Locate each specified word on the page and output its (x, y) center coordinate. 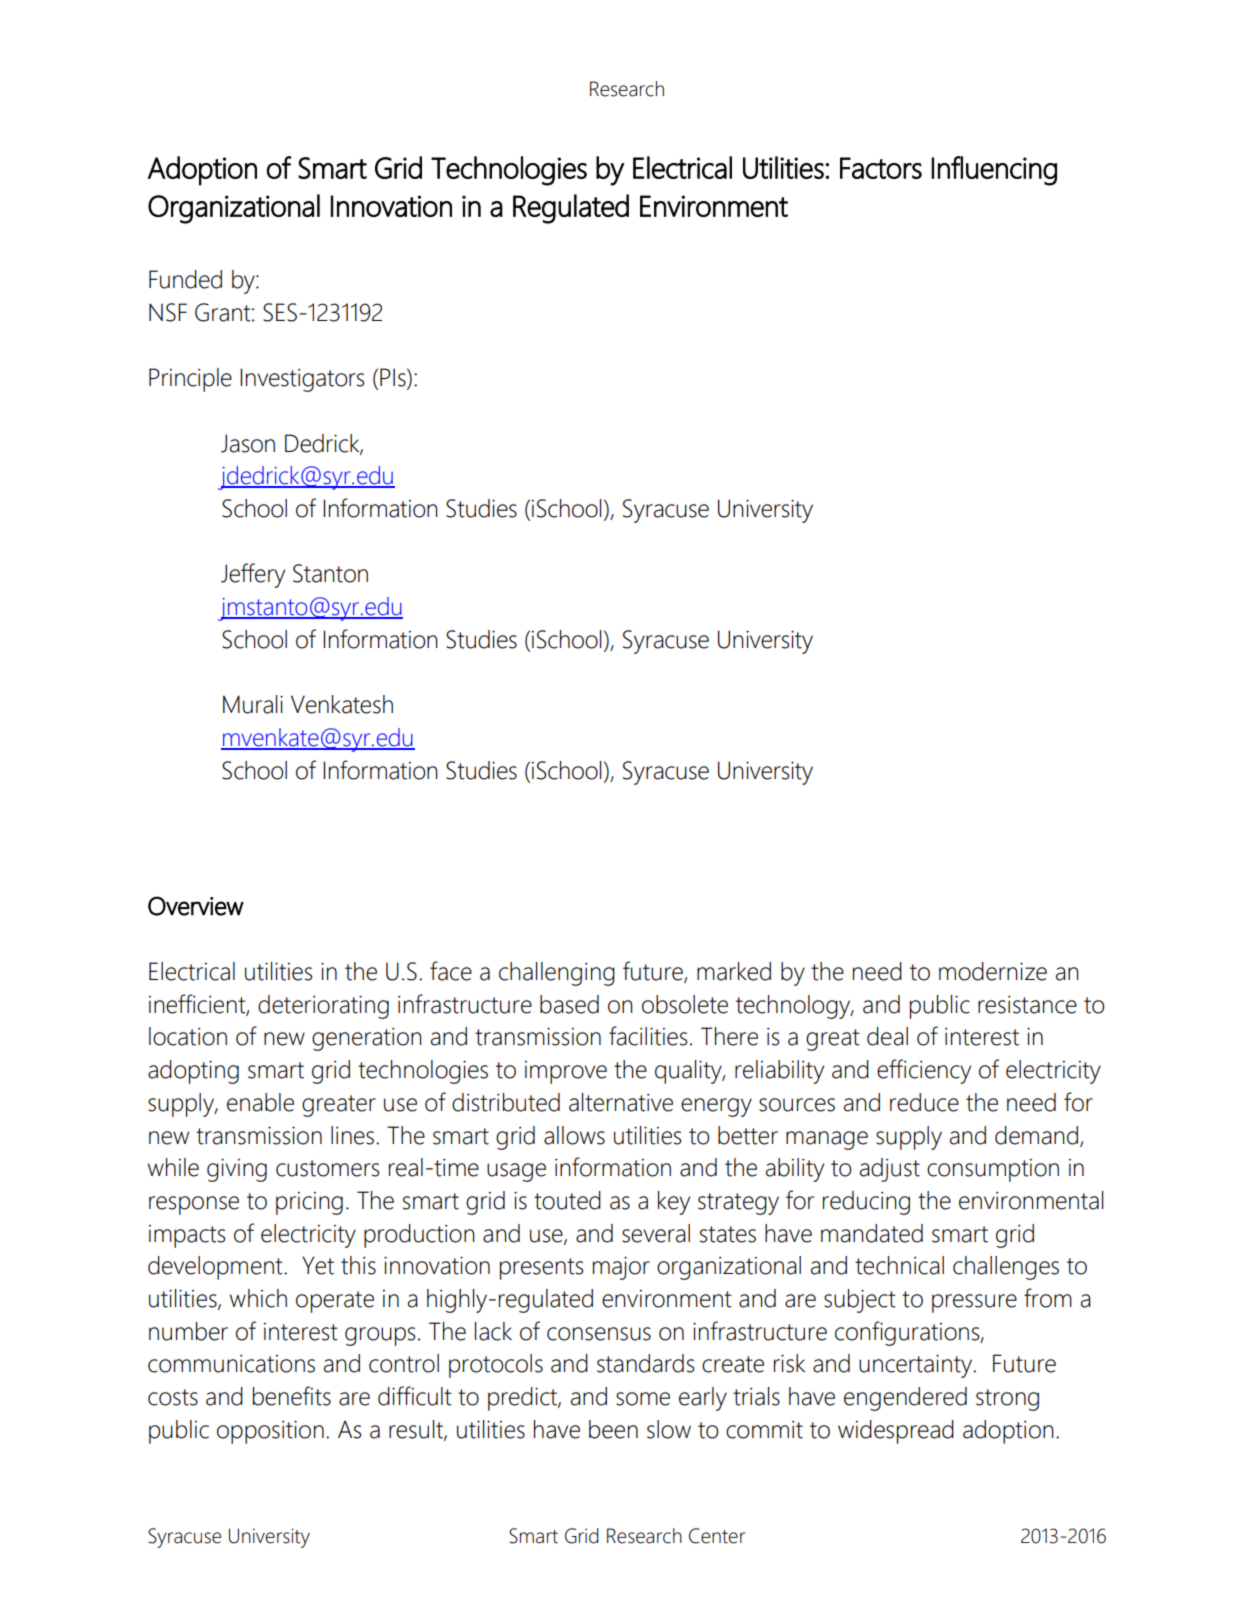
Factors (881, 168)
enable (260, 1102)
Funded (185, 279)
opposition (270, 1432)
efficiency (924, 1071)
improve (566, 1072)
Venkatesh (342, 704)
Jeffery (253, 575)
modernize (993, 971)
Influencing (994, 171)
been (613, 1429)
